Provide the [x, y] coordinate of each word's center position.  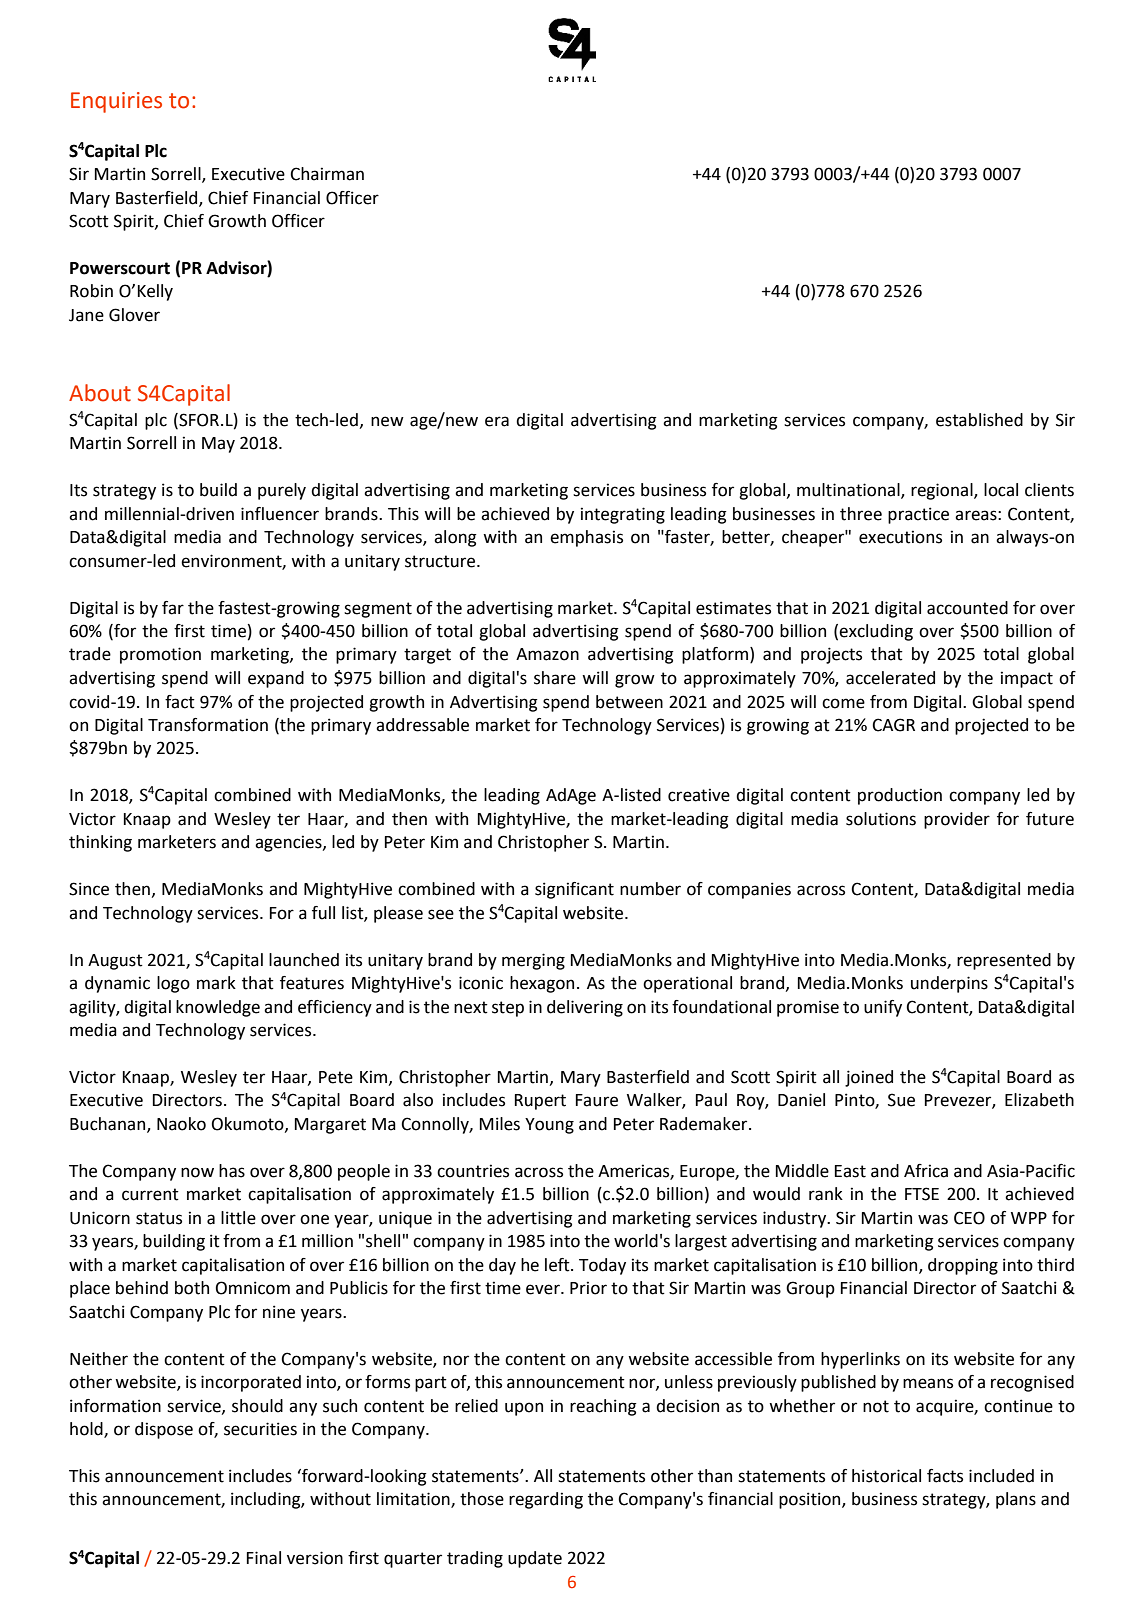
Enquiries [116, 102]
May [218, 445]
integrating [623, 515]
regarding [546, 1500]
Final [264, 1558]
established [979, 420]
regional [943, 491]
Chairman [327, 174]
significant [574, 890]
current [150, 1194]
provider [957, 820]
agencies [289, 843]
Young [549, 1126]
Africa [926, 1171]
